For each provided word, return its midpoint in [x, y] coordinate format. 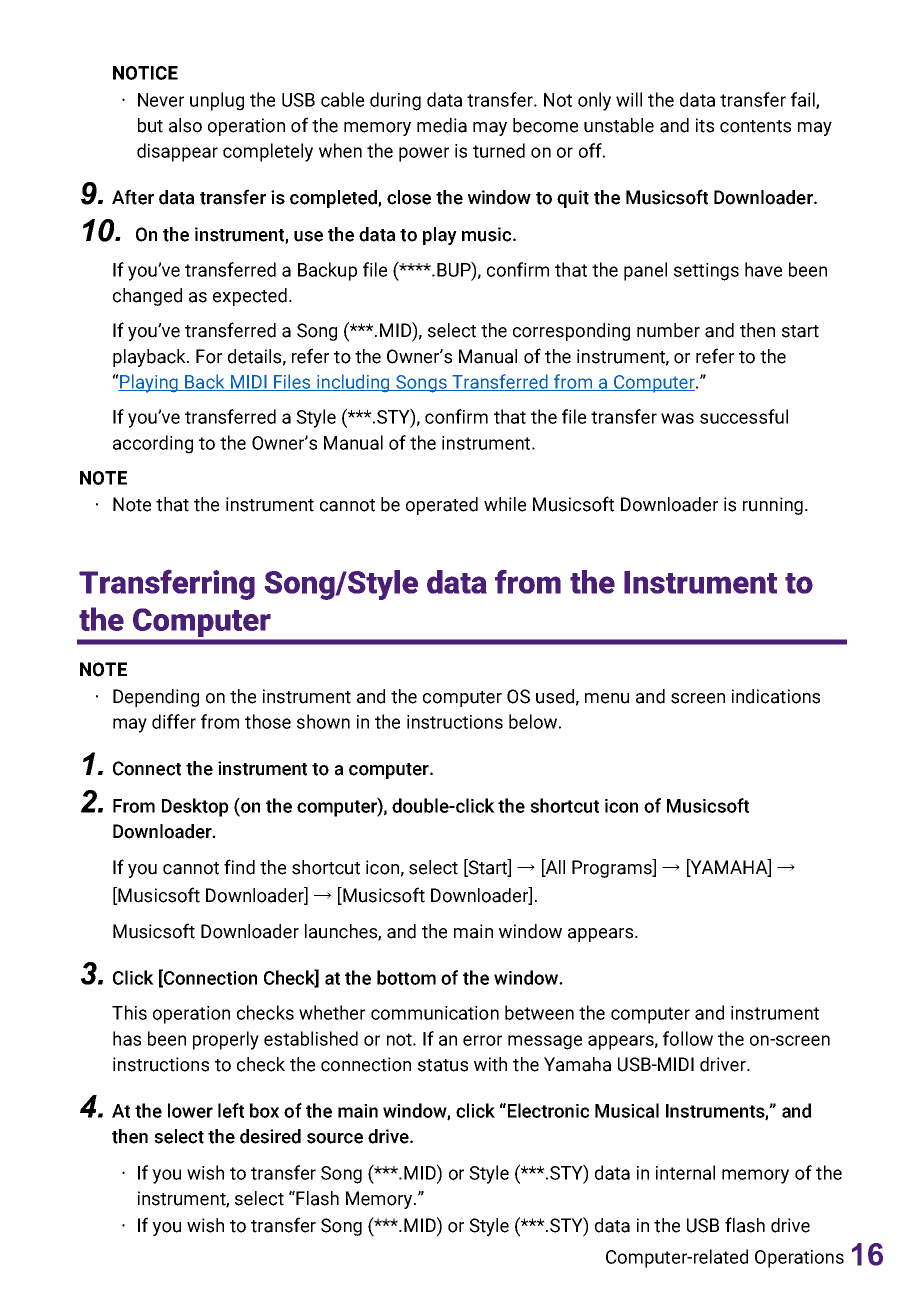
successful [744, 416]
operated [442, 506]
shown [323, 721]
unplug [217, 101]
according [153, 444]
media [442, 125]
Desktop [195, 807]
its [705, 125]
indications [776, 696]
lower [190, 1110]
